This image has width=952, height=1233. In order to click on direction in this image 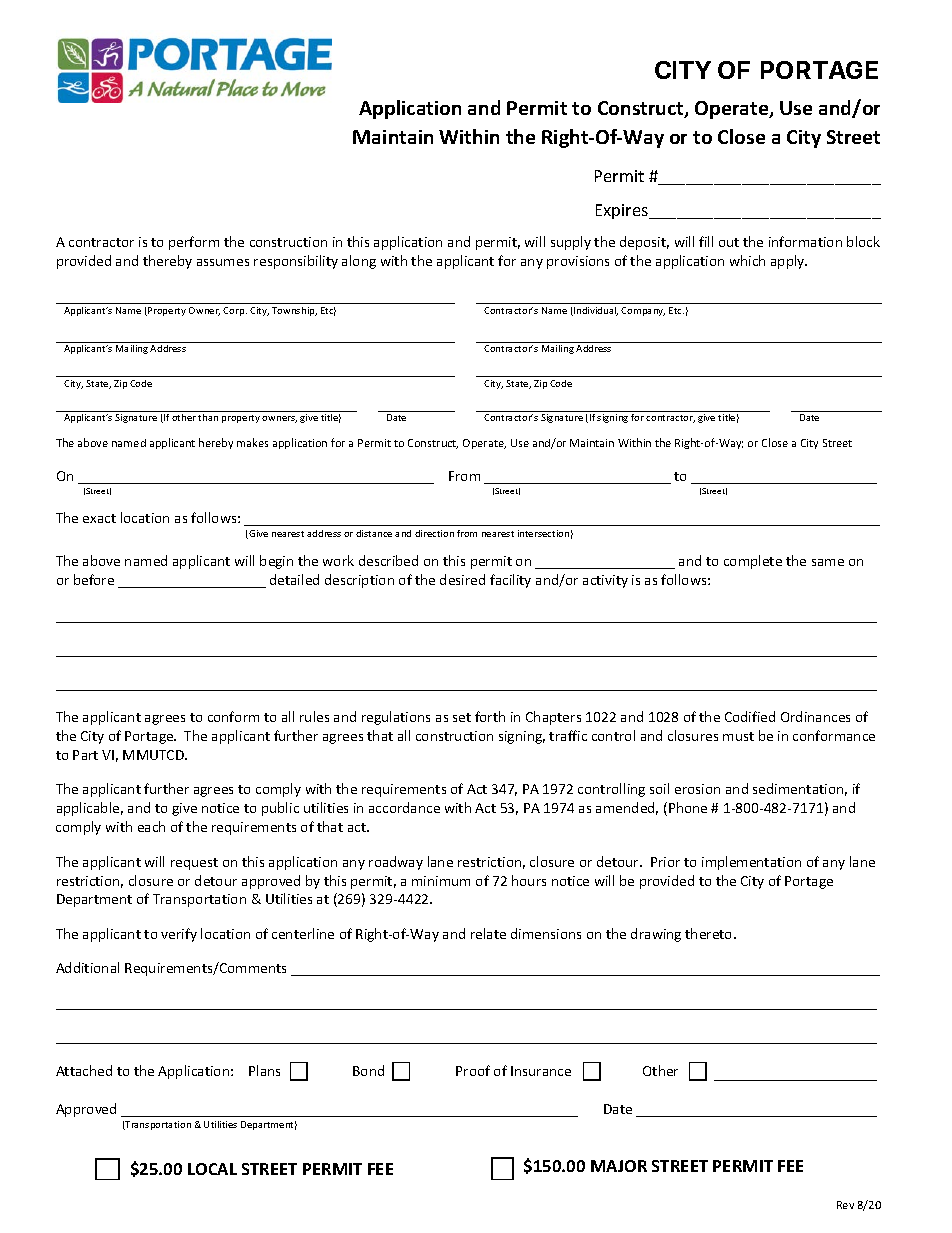, I will do `click(434, 533)`.
